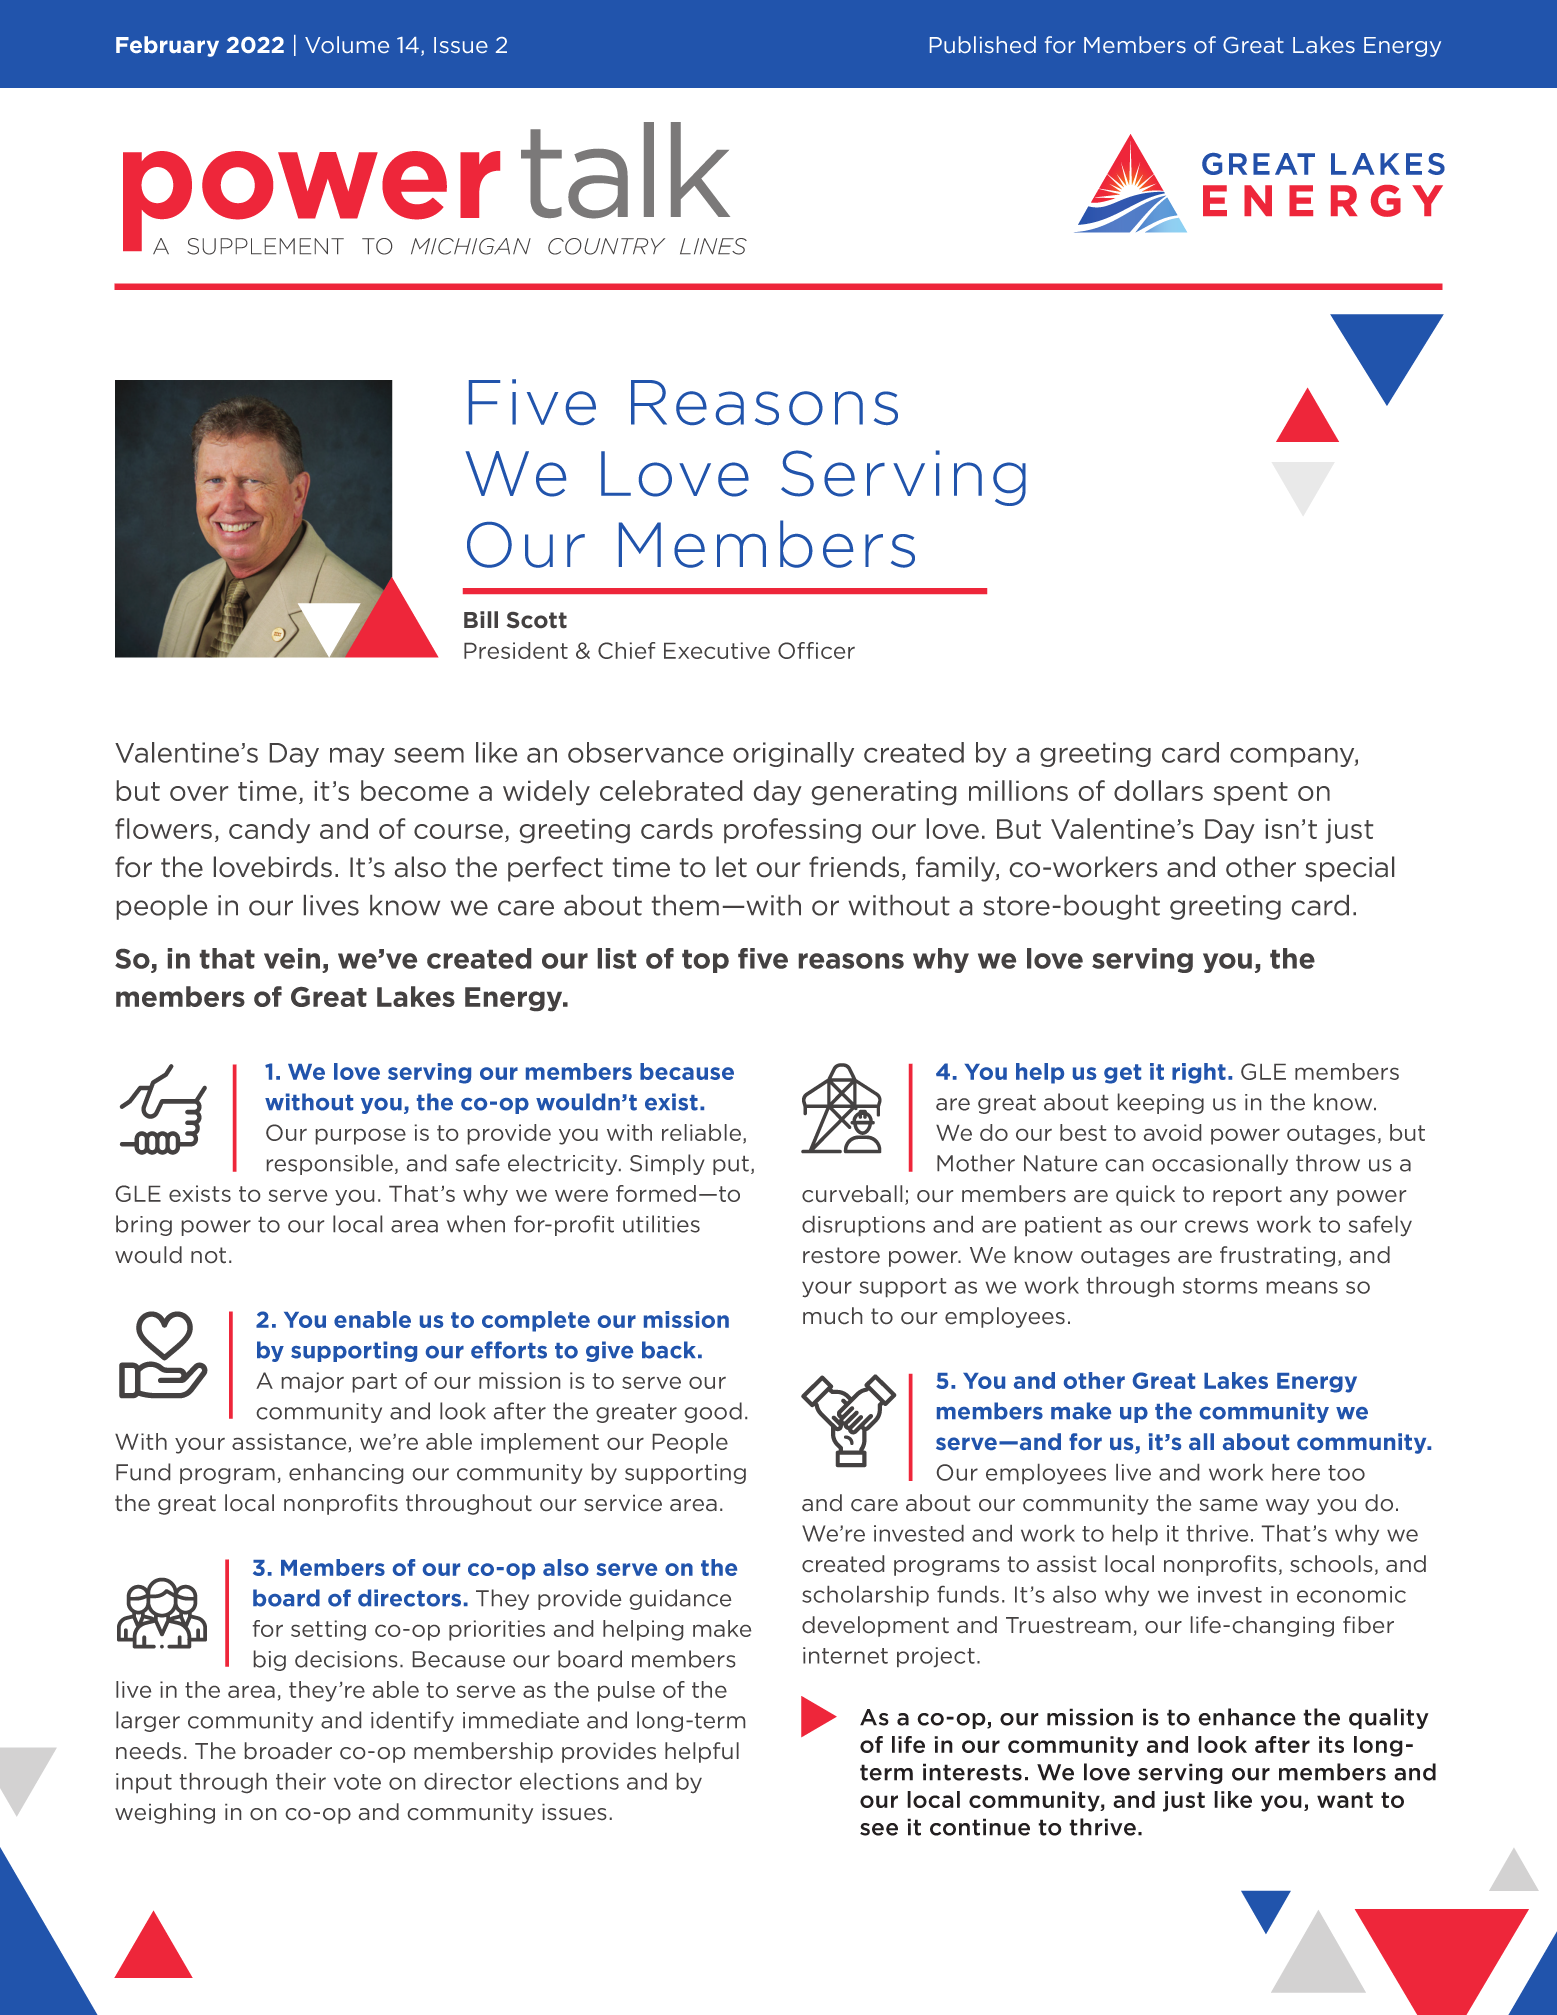 This image has width=1557, height=2015. Describe the element at coordinates (292, 958) in the image. I see `vein` at that location.
